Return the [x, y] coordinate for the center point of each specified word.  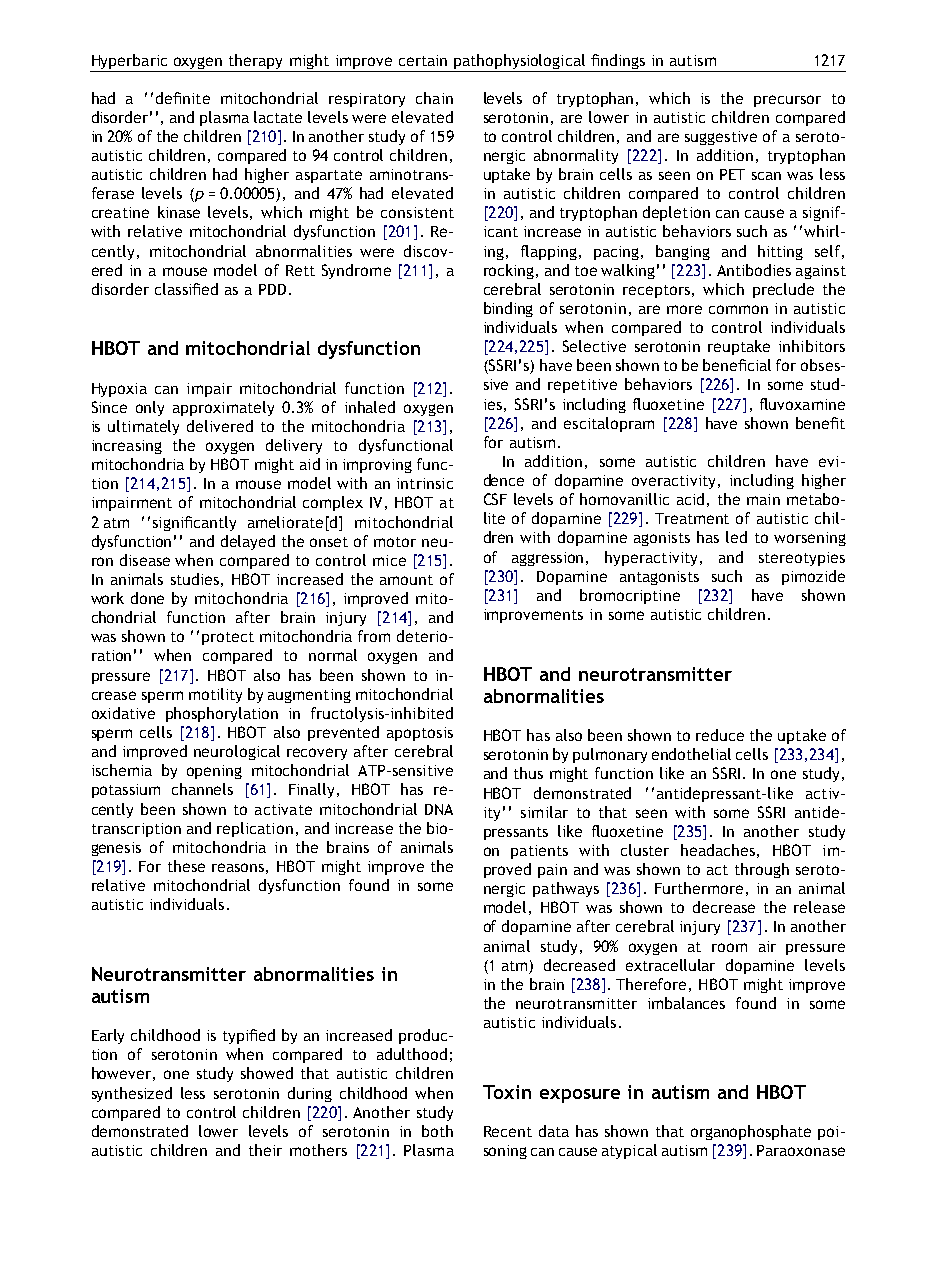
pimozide [813, 577]
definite [183, 98]
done [147, 598]
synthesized [132, 1094]
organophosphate [751, 1132]
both [437, 1131]
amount [406, 580]
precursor [787, 101]
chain [434, 98]
